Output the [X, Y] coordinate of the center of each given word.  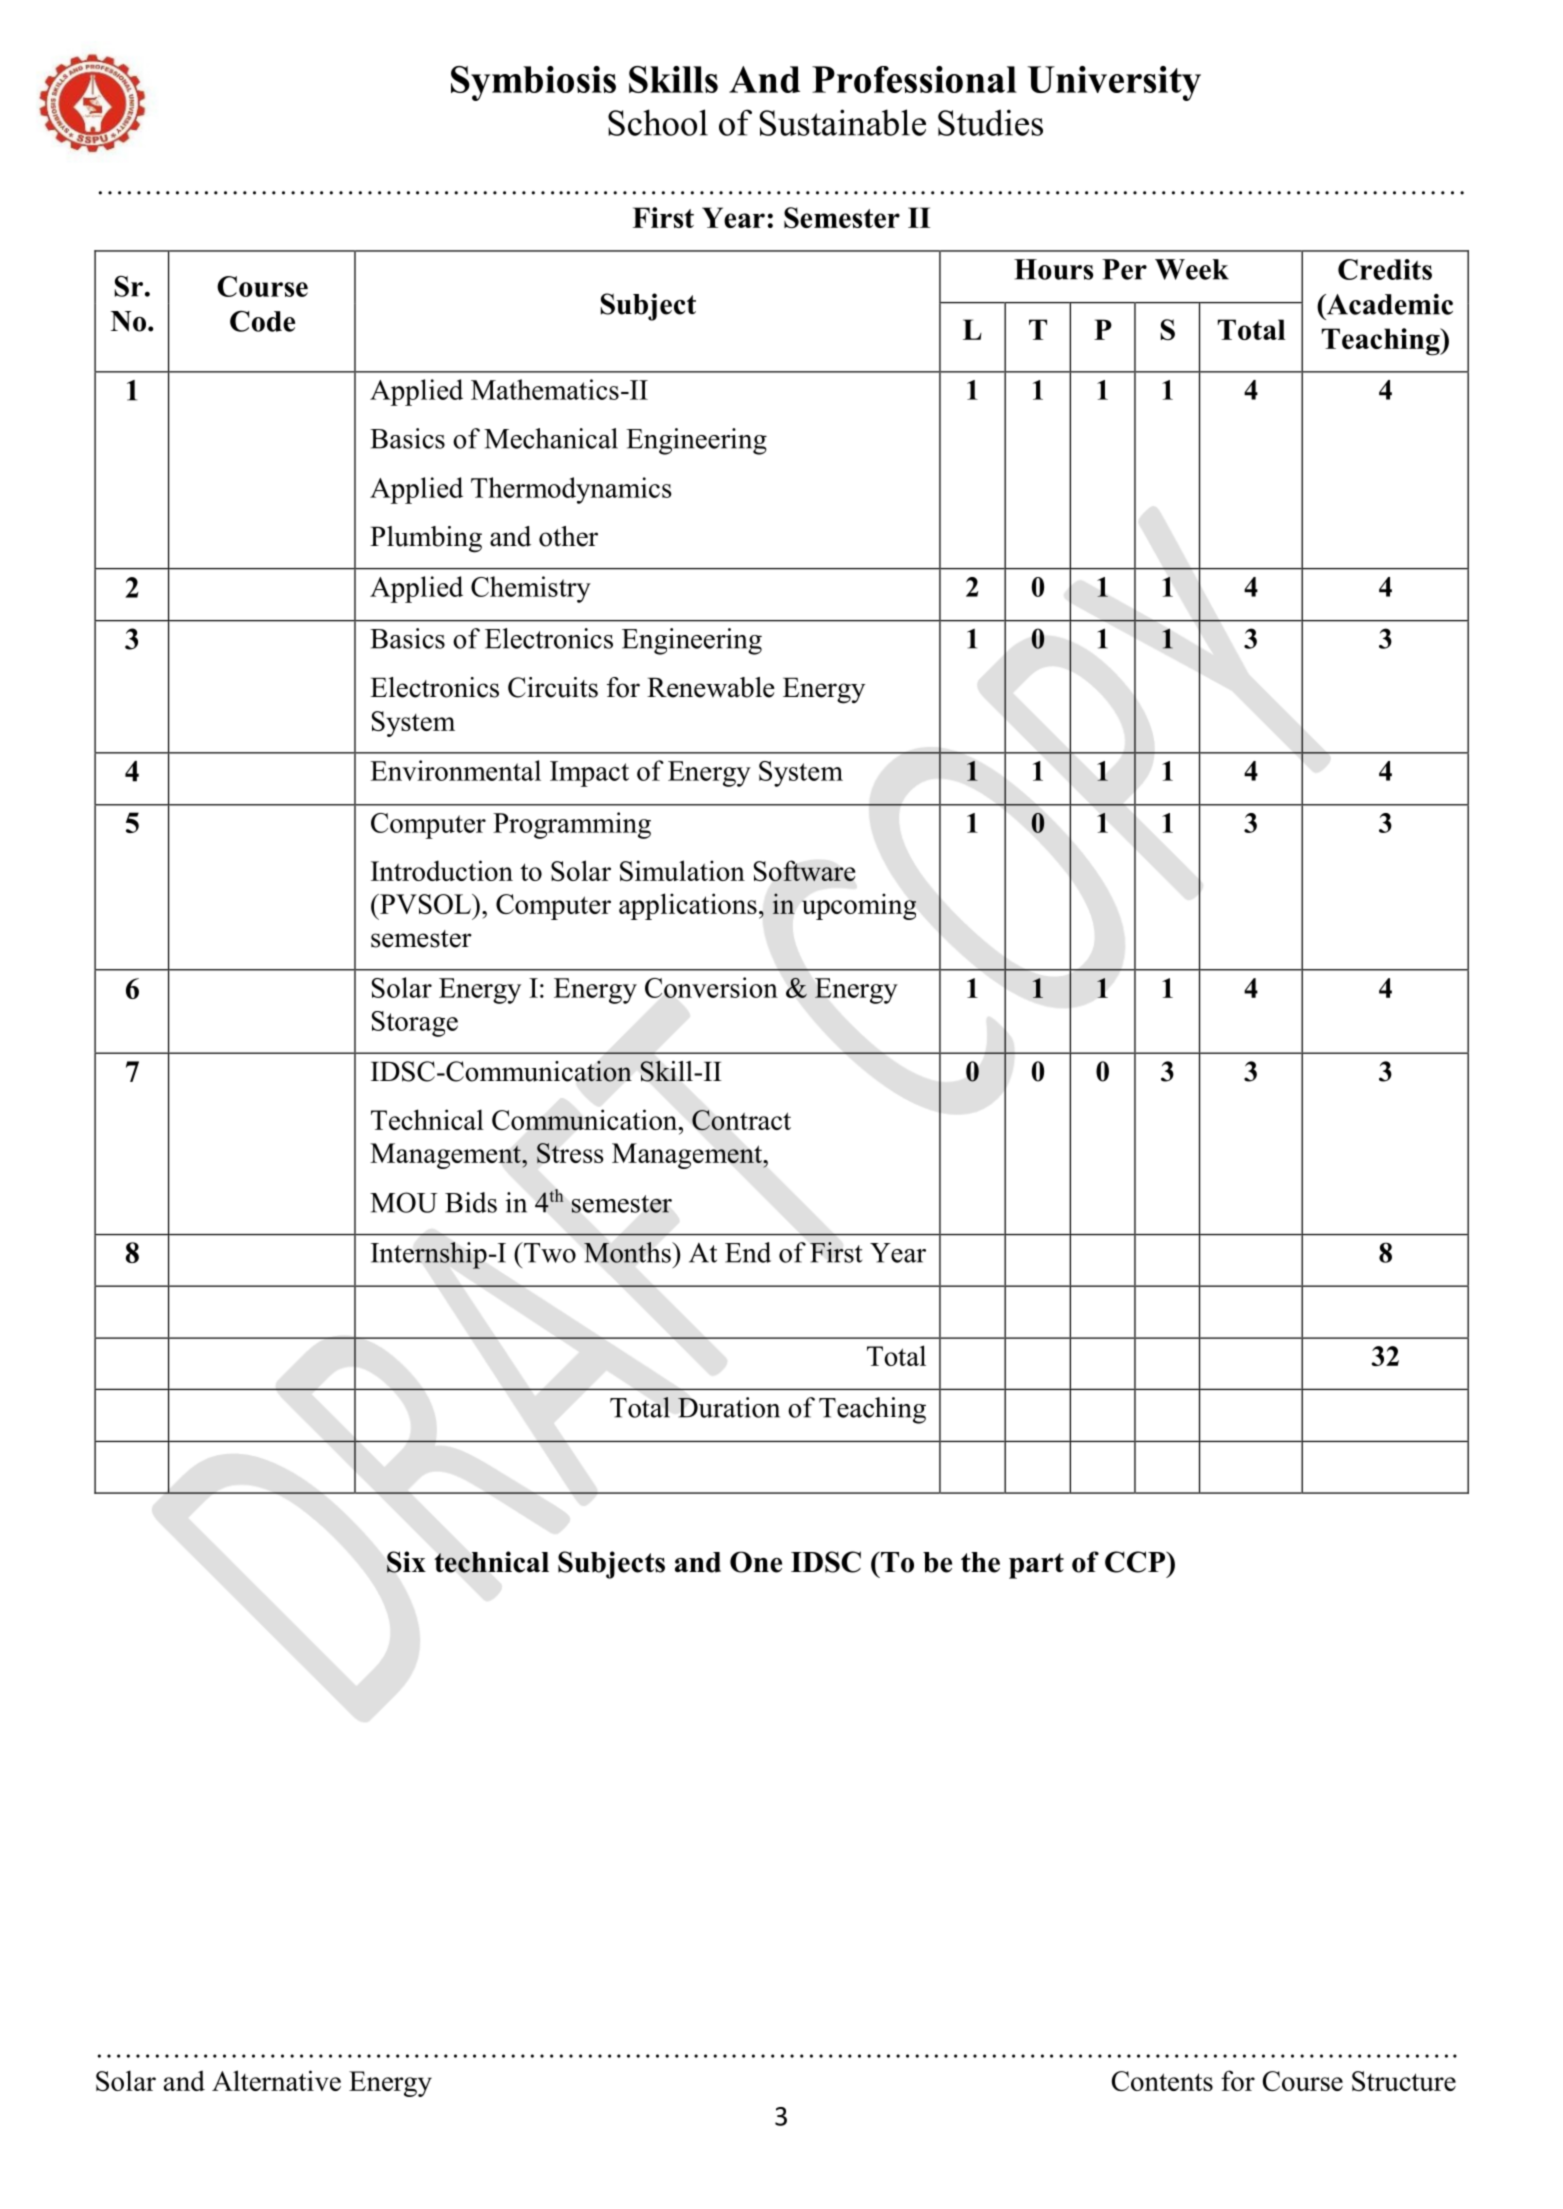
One [756, 1562]
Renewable [711, 687]
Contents [1162, 2081]
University [1114, 83]
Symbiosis [533, 83]
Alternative [276, 2080]
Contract [741, 1120]
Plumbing [426, 539]
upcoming [859, 906]
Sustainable [843, 122]
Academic [1388, 304]
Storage [415, 1024]
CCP [1136, 1562]
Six [406, 1562]
